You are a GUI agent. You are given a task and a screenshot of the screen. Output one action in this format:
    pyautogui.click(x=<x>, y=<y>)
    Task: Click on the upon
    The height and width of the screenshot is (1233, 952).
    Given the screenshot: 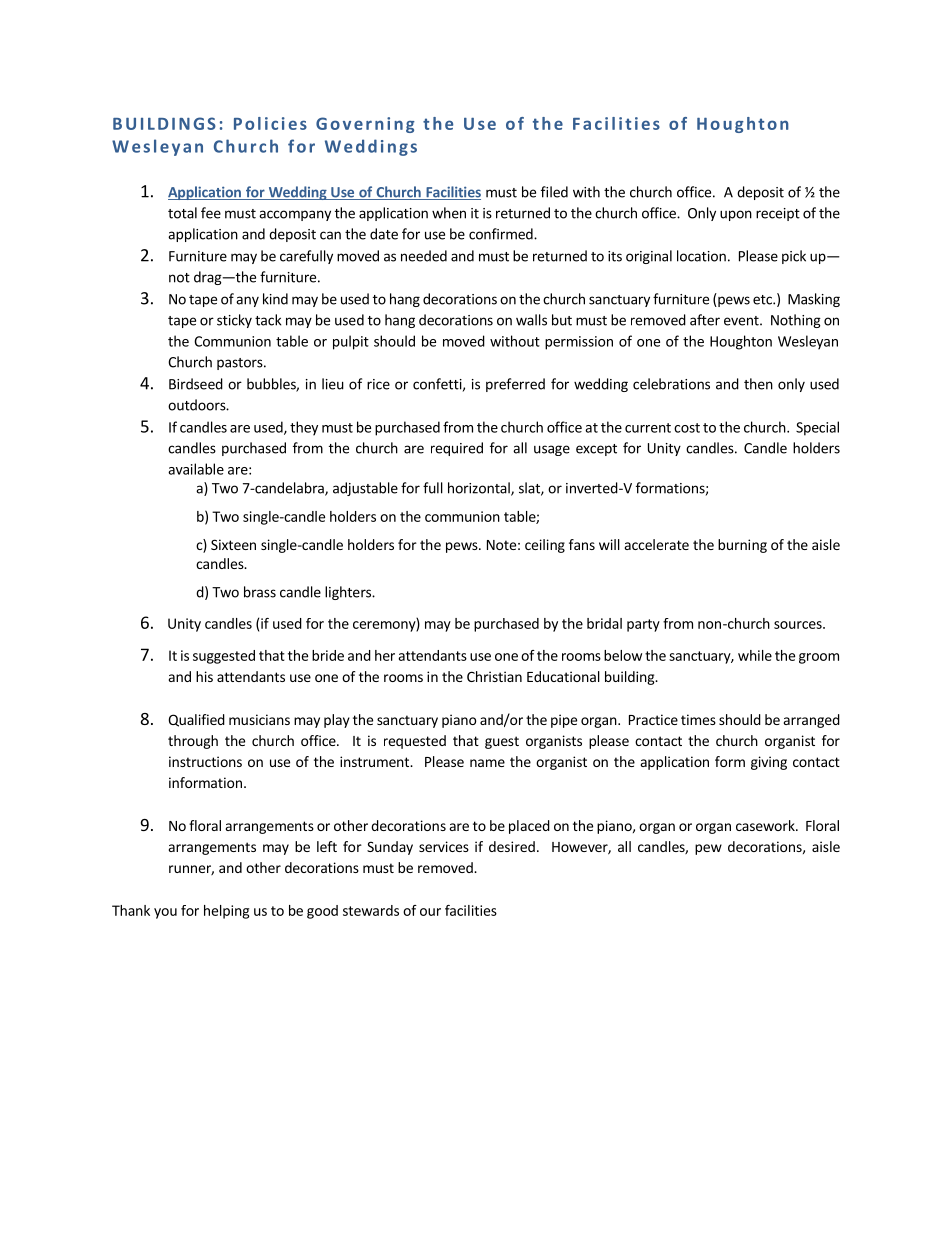 What is the action you would take?
    pyautogui.click(x=736, y=215)
